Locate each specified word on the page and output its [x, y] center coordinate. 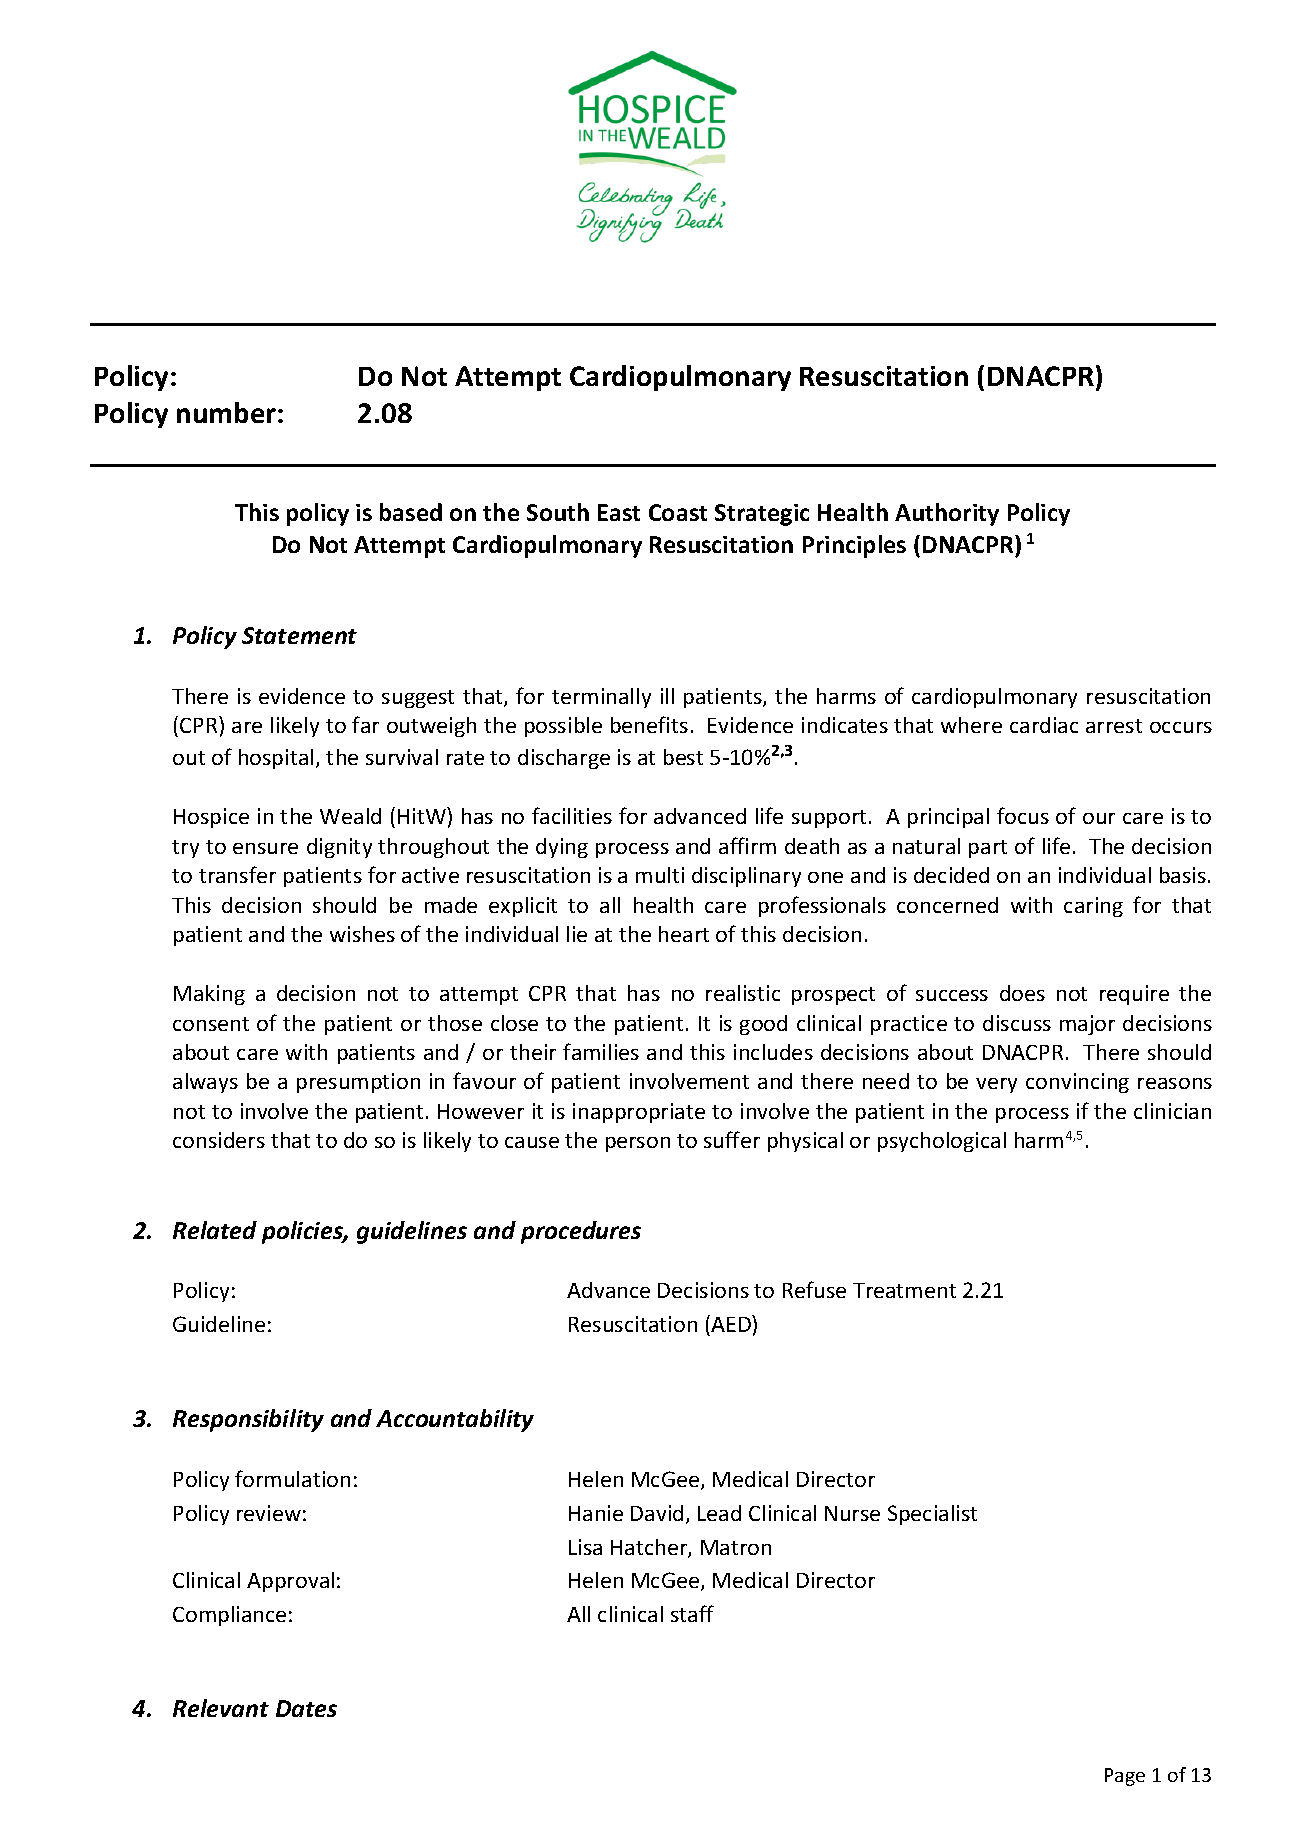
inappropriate [639, 1113]
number [228, 412]
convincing [1077, 1083]
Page [1125, 1777]
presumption [358, 1083]
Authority [947, 514]
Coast [678, 512]
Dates [306, 1708]
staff [692, 1613]
